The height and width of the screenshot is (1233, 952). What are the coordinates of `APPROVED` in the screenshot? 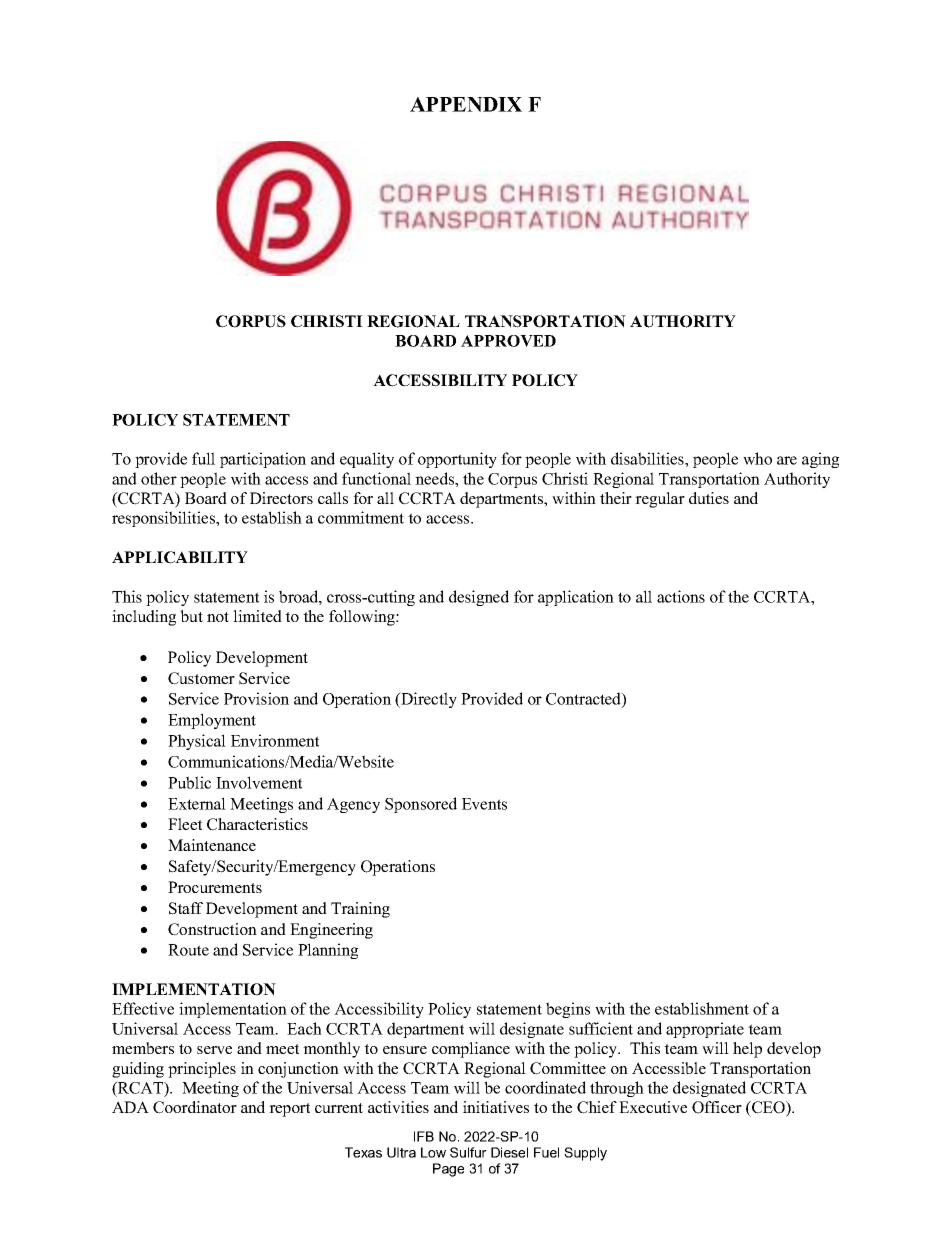 It's located at (508, 341).
